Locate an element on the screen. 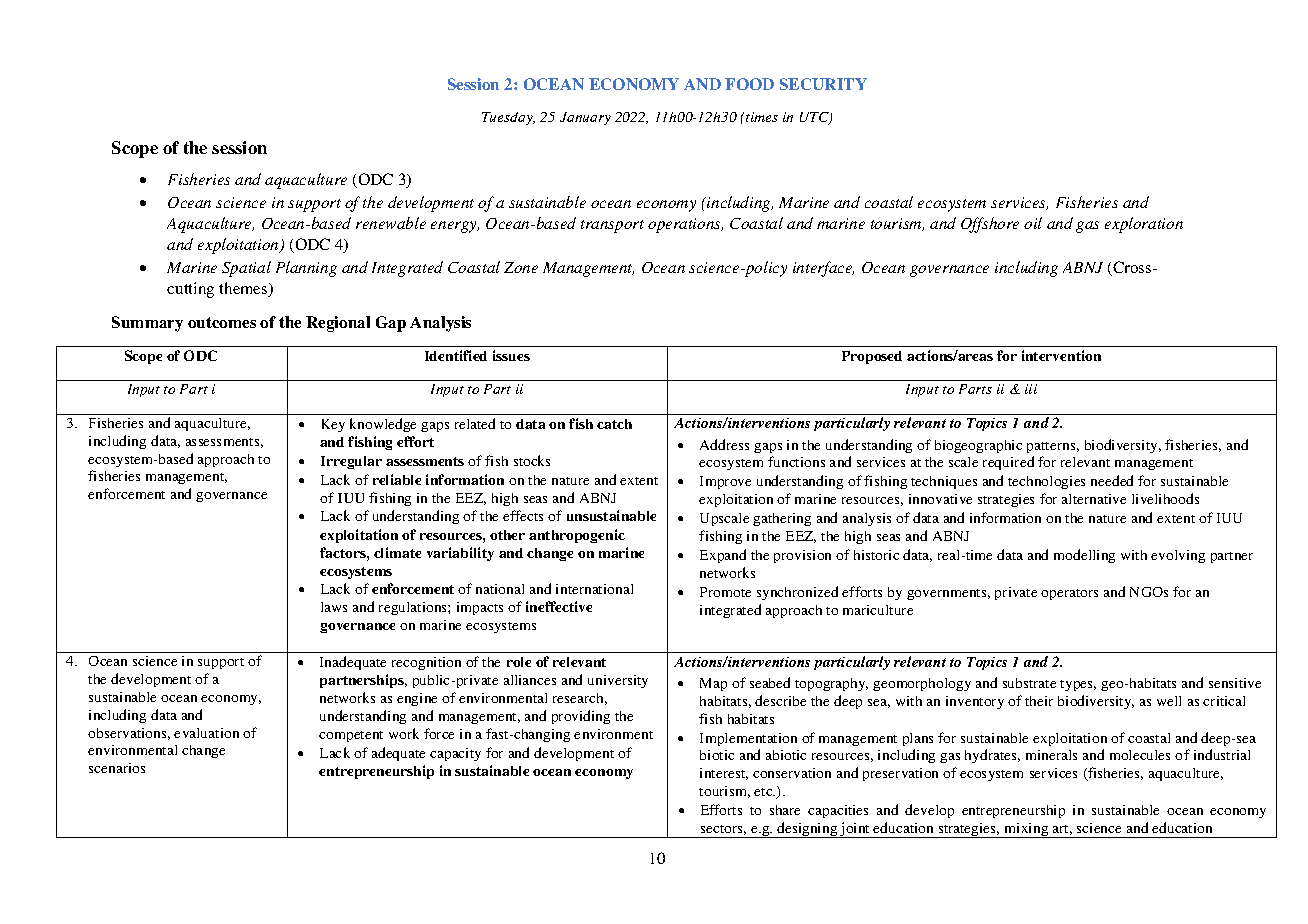  SECURITY is located at coordinates (823, 84).
